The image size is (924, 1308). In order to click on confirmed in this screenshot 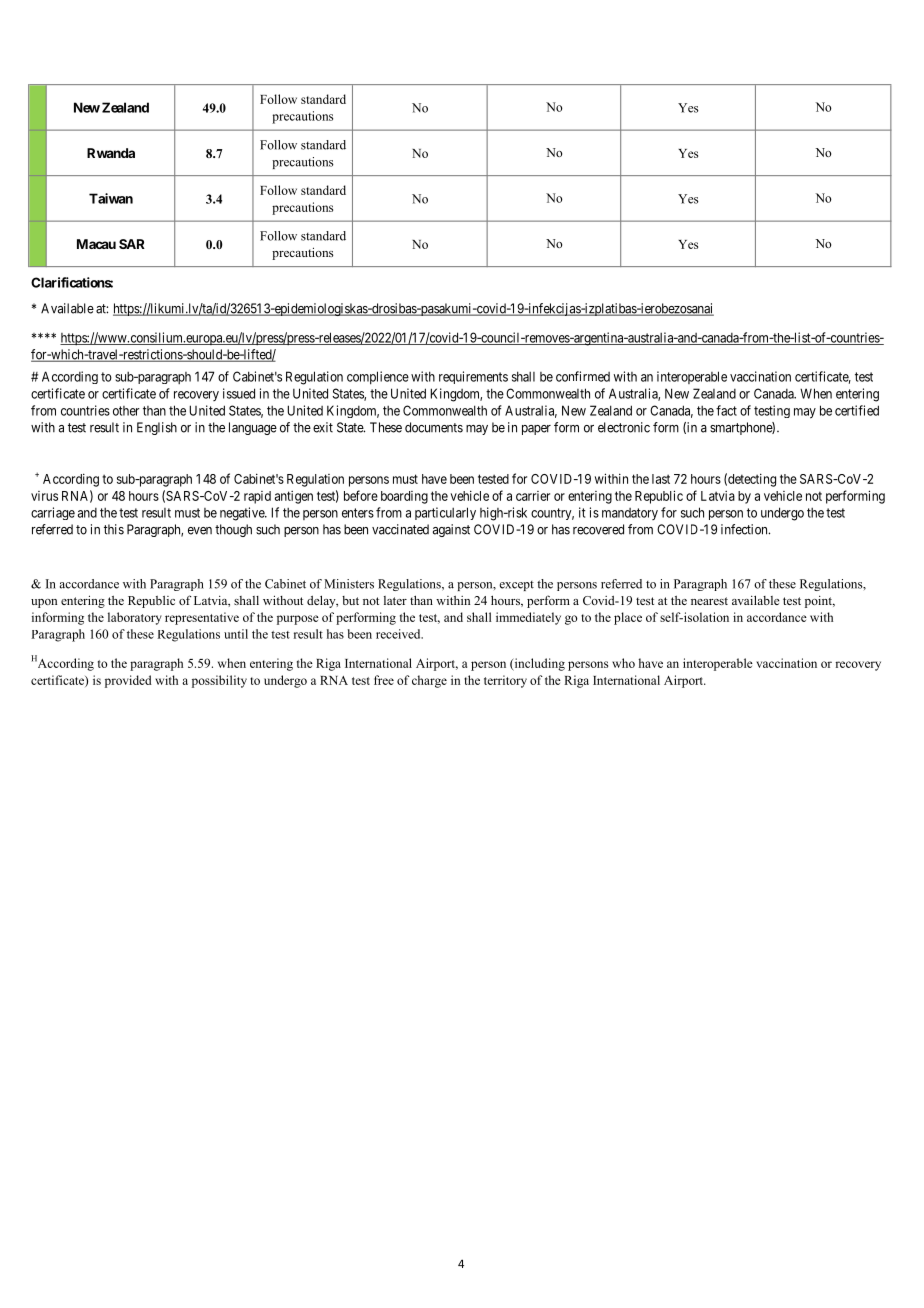, I will do `click(583, 376)`.
